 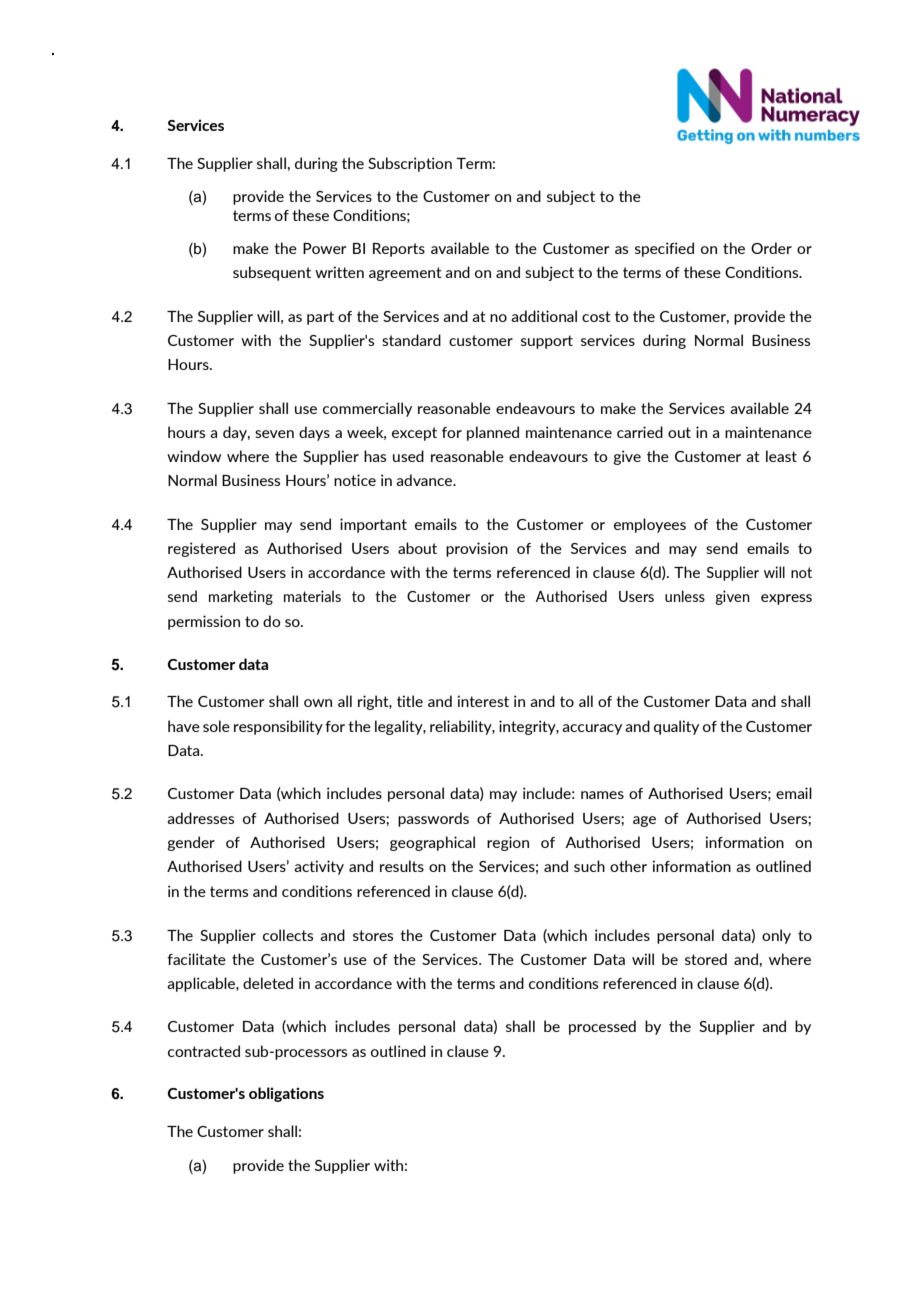 What do you see at coordinates (324, 248) in the screenshot?
I see `Power` at bounding box center [324, 248].
